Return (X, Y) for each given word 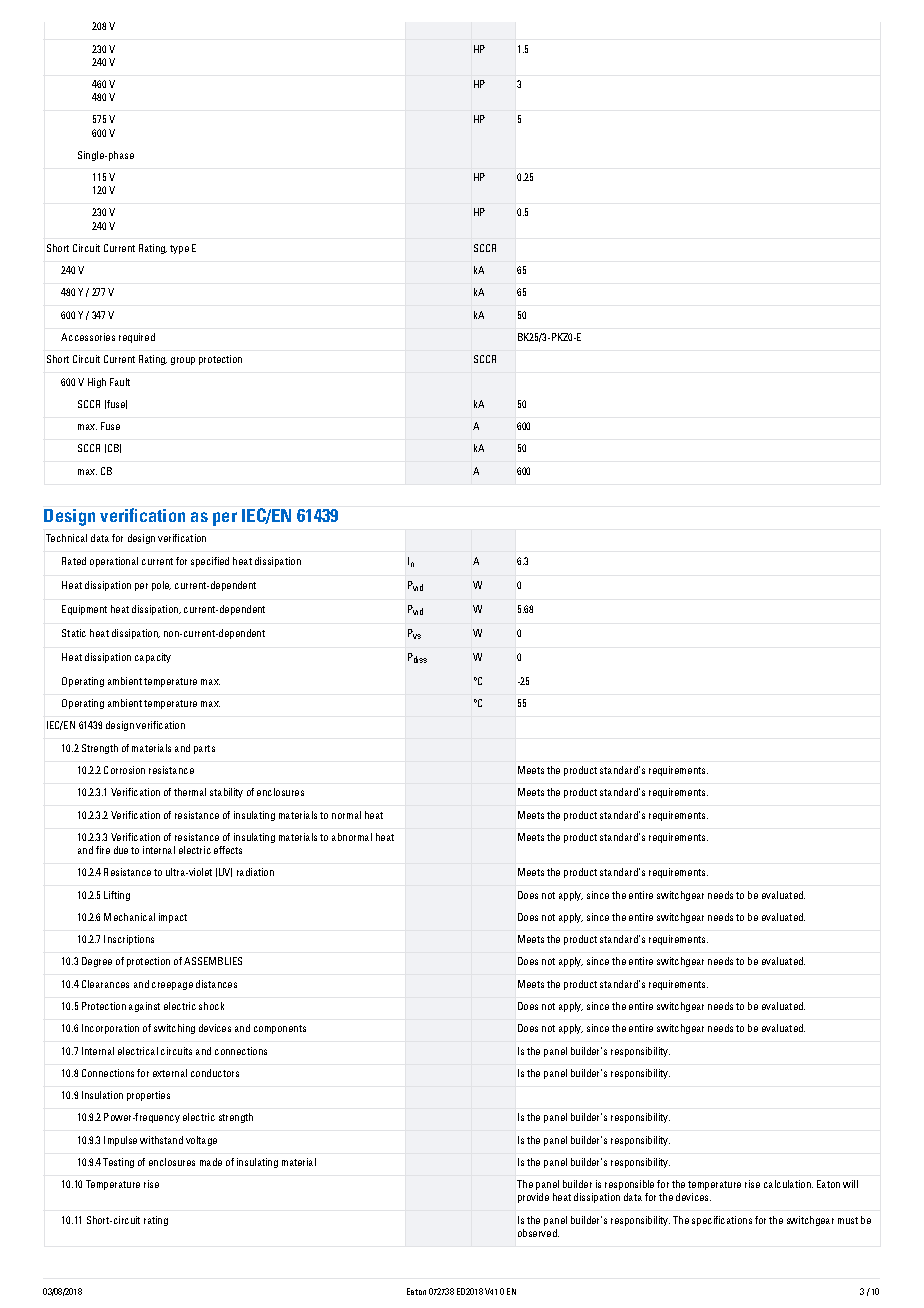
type (179, 249)
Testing (118, 1163)
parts (204, 749)
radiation (255, 872)
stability (226, 793)
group (183, 361)
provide (533, 1198)
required (137, 338)
